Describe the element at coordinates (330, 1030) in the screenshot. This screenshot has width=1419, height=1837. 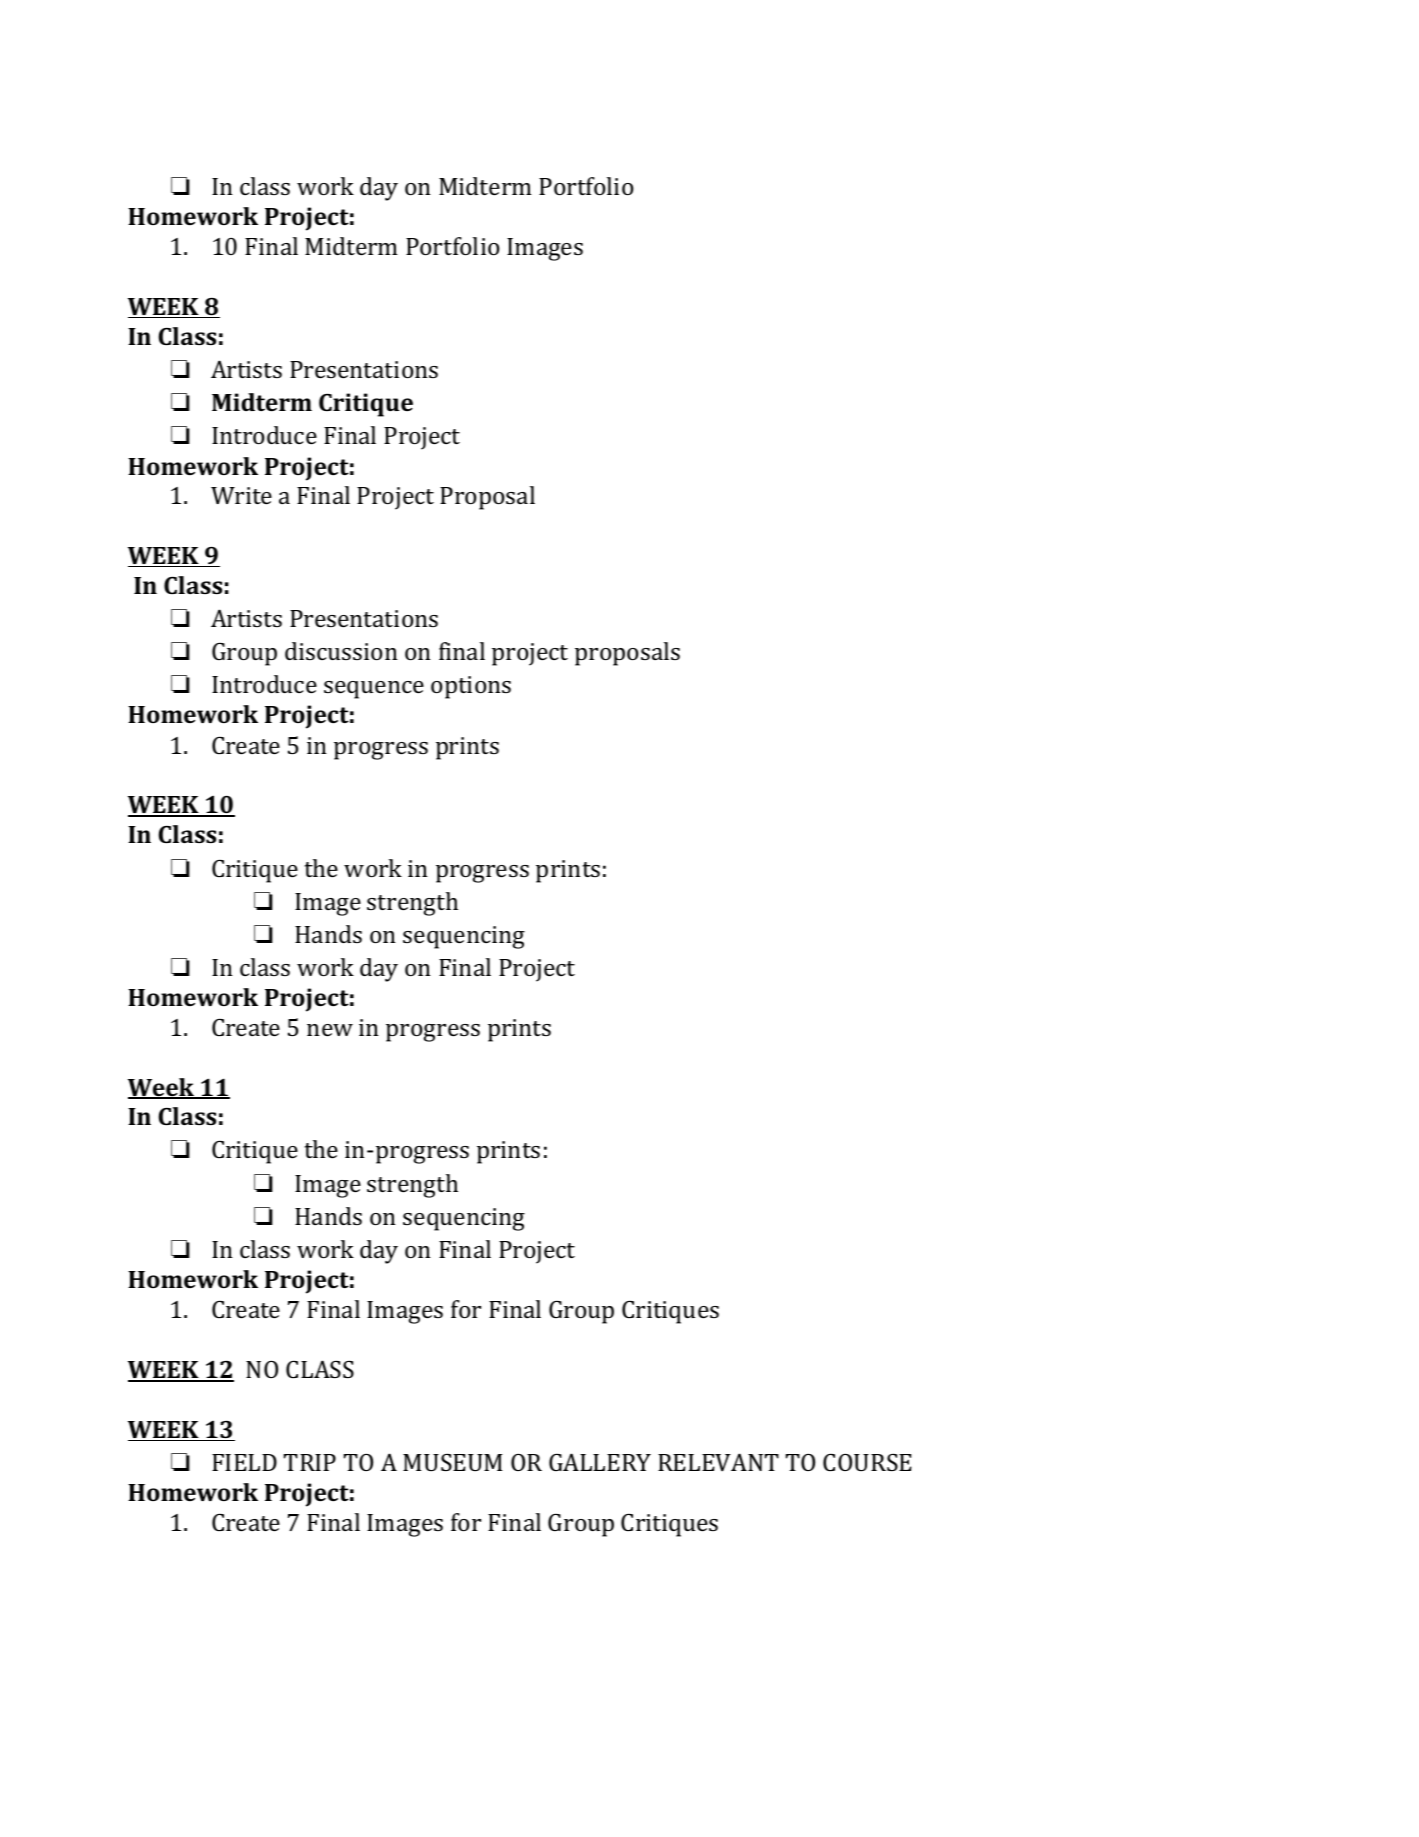
I see `new` at that location.
